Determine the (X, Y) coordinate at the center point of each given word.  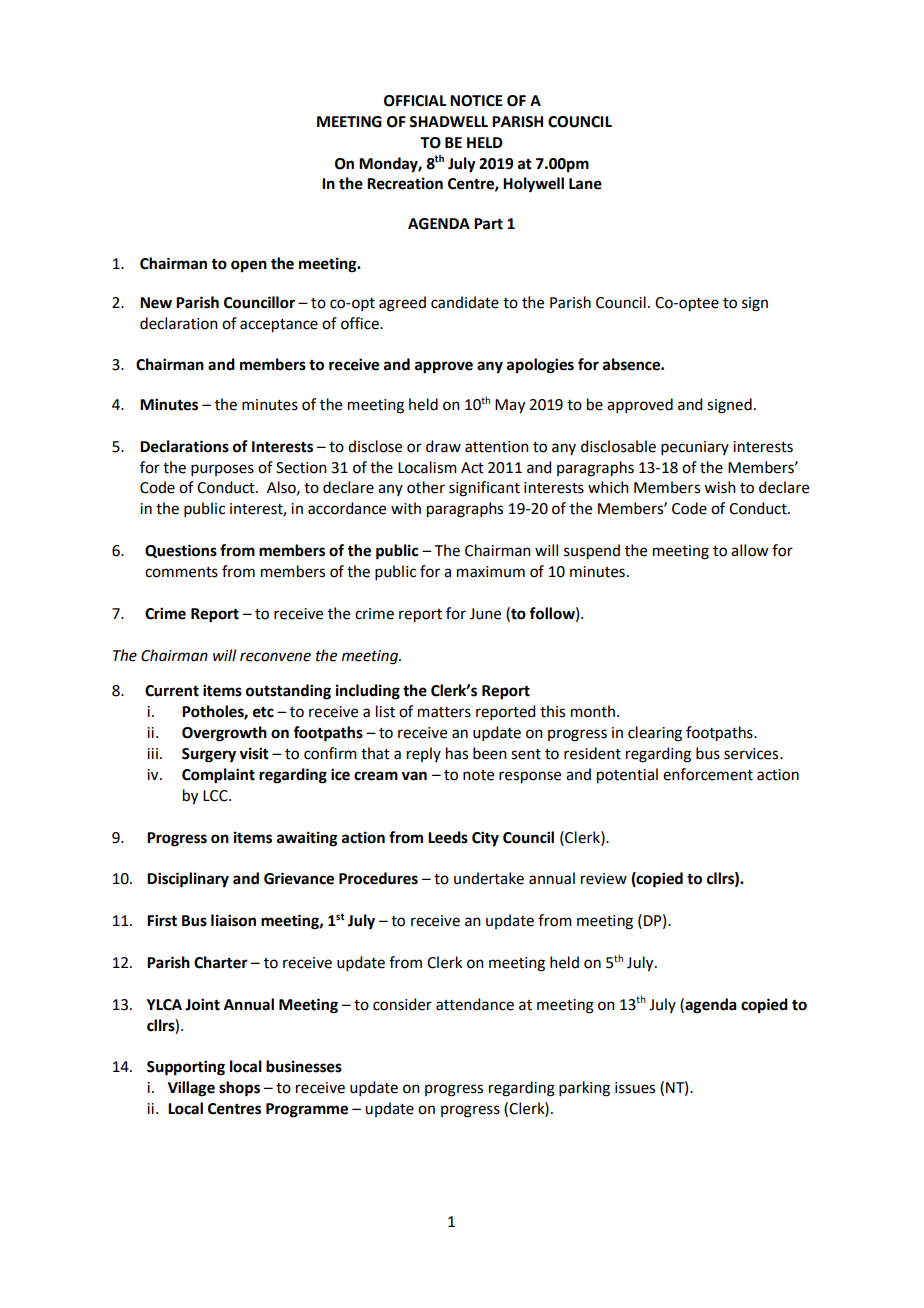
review (604, 879)
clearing (655, 734)
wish (720, 487)
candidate (465, 302)
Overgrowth (224, 734)
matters (444, 712)
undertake (489, 878)
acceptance (279, 326)
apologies (540, 366)
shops (239, 1089)
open (249, 266)
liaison (233, 920)
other (426, 487)
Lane (585, 184)
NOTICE (476, 101)
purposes (222, 470)
